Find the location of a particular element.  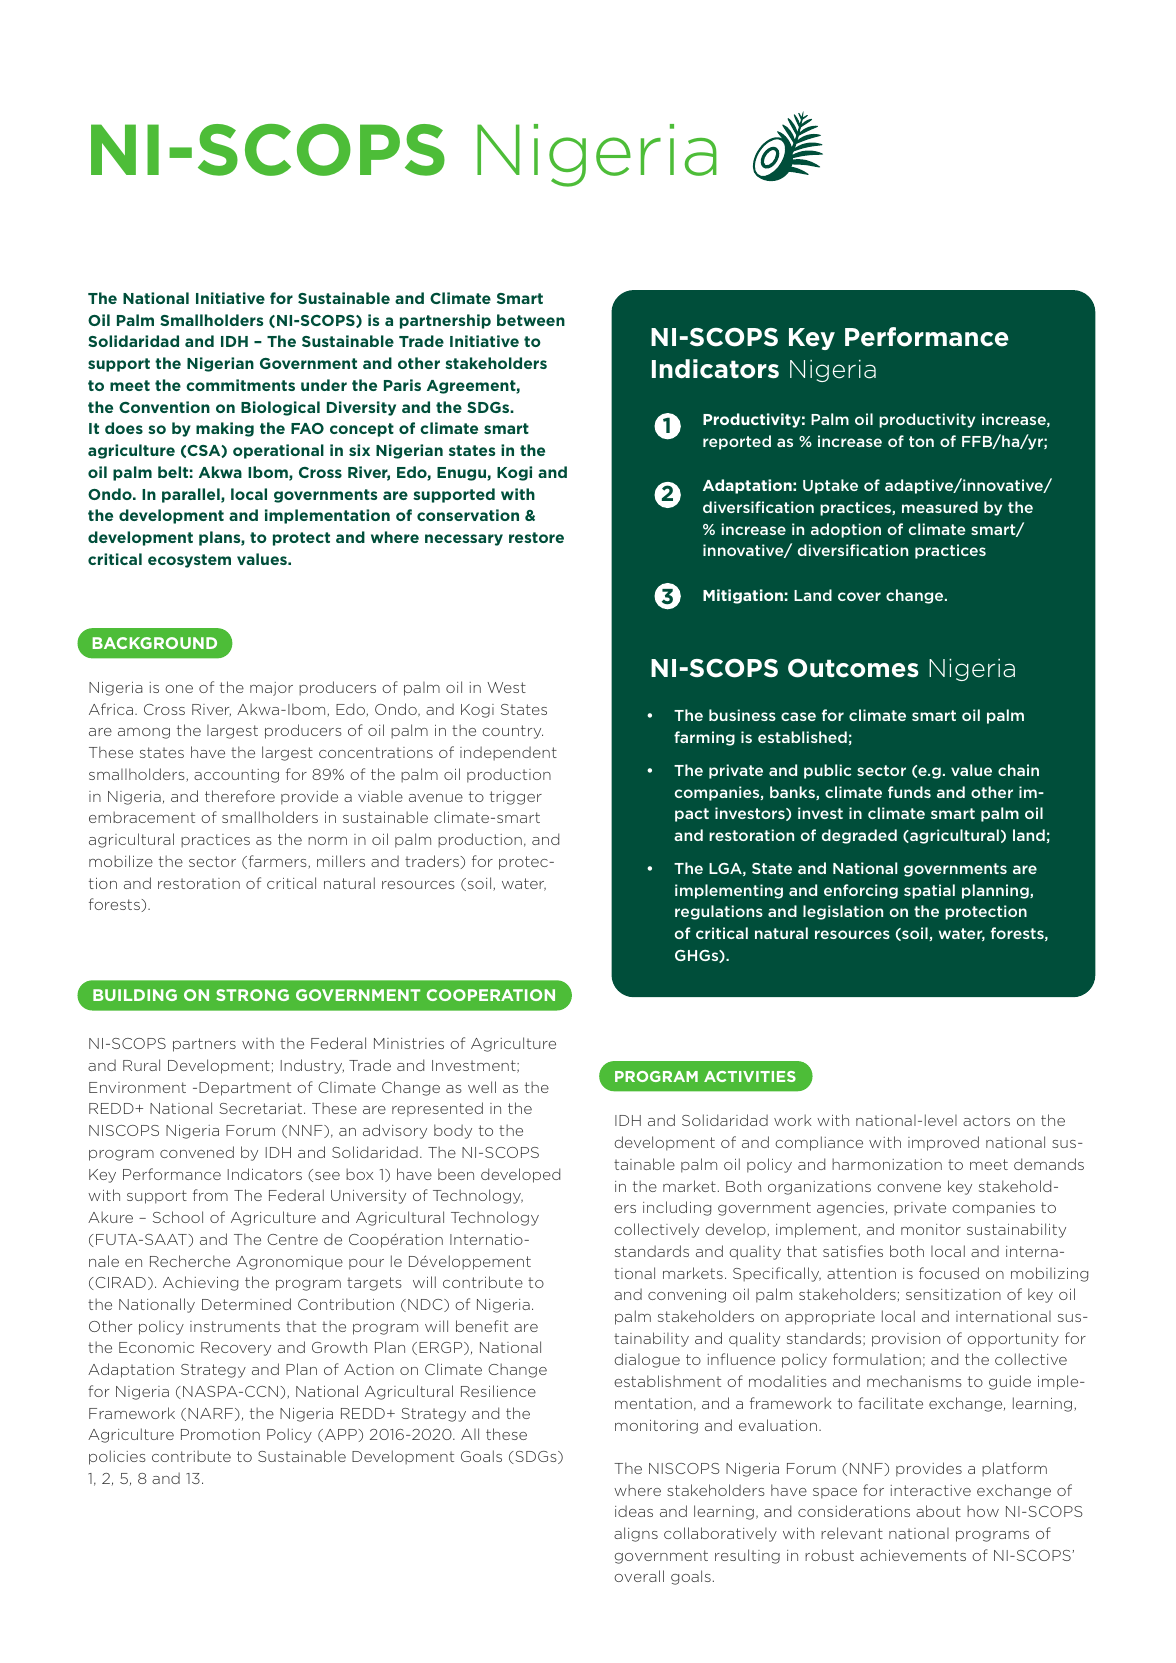

ton is located at coordinates (921, 441).
